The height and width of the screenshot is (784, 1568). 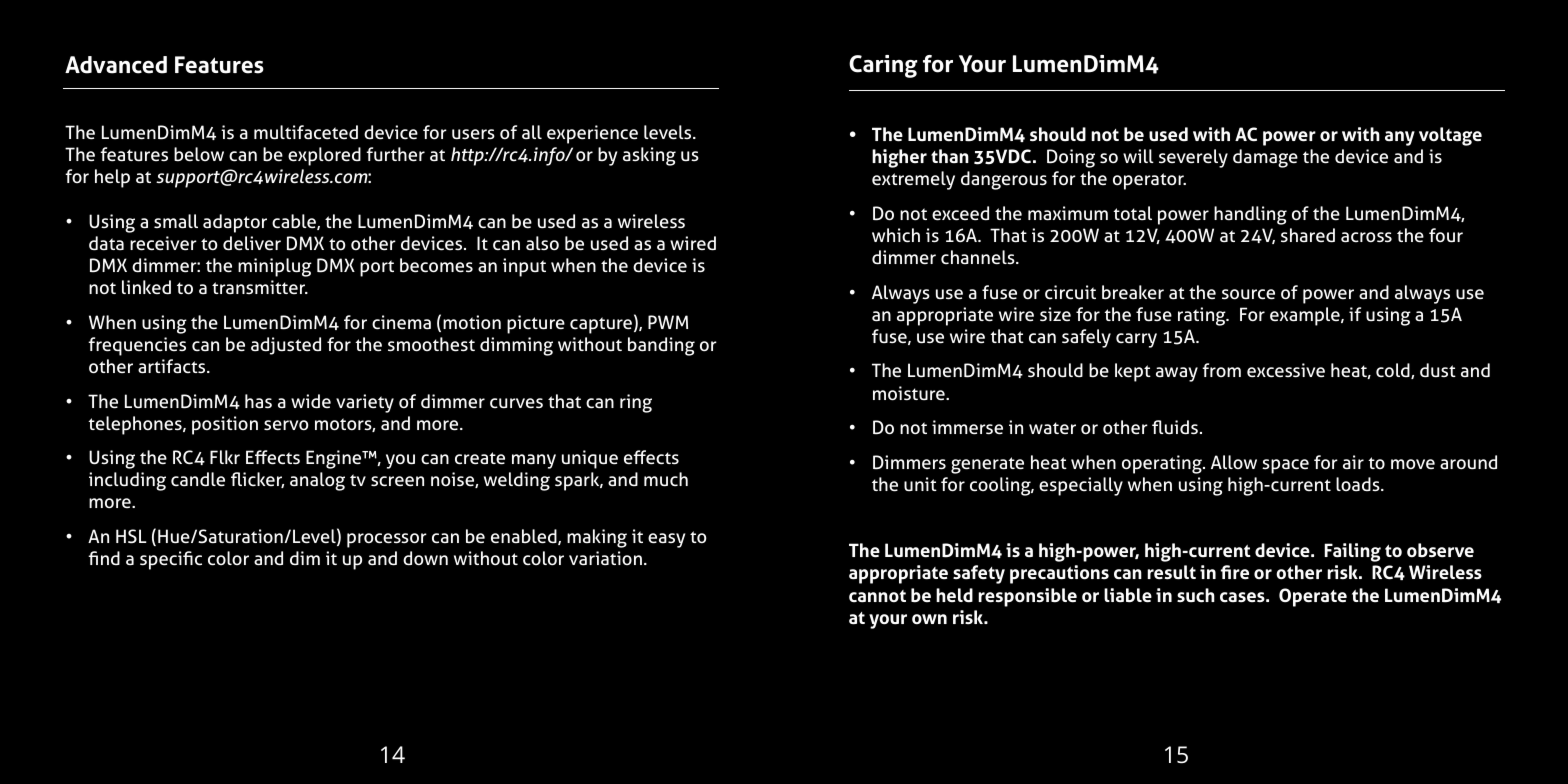 I want to click on specific, so click(x=171, y=560).
